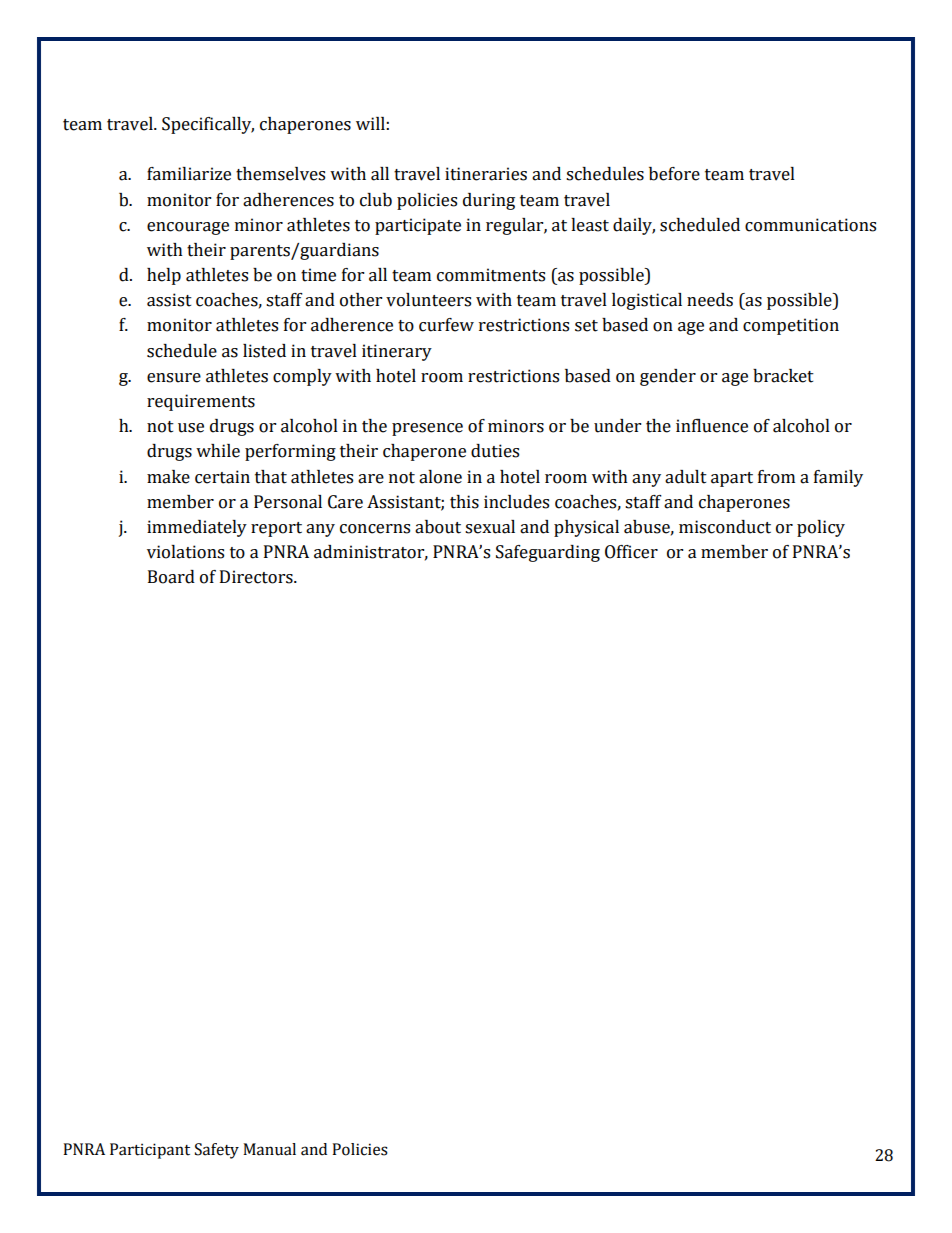 This screenshot has width=952, height=1233. I want to click on certain, so click(222, 477).
